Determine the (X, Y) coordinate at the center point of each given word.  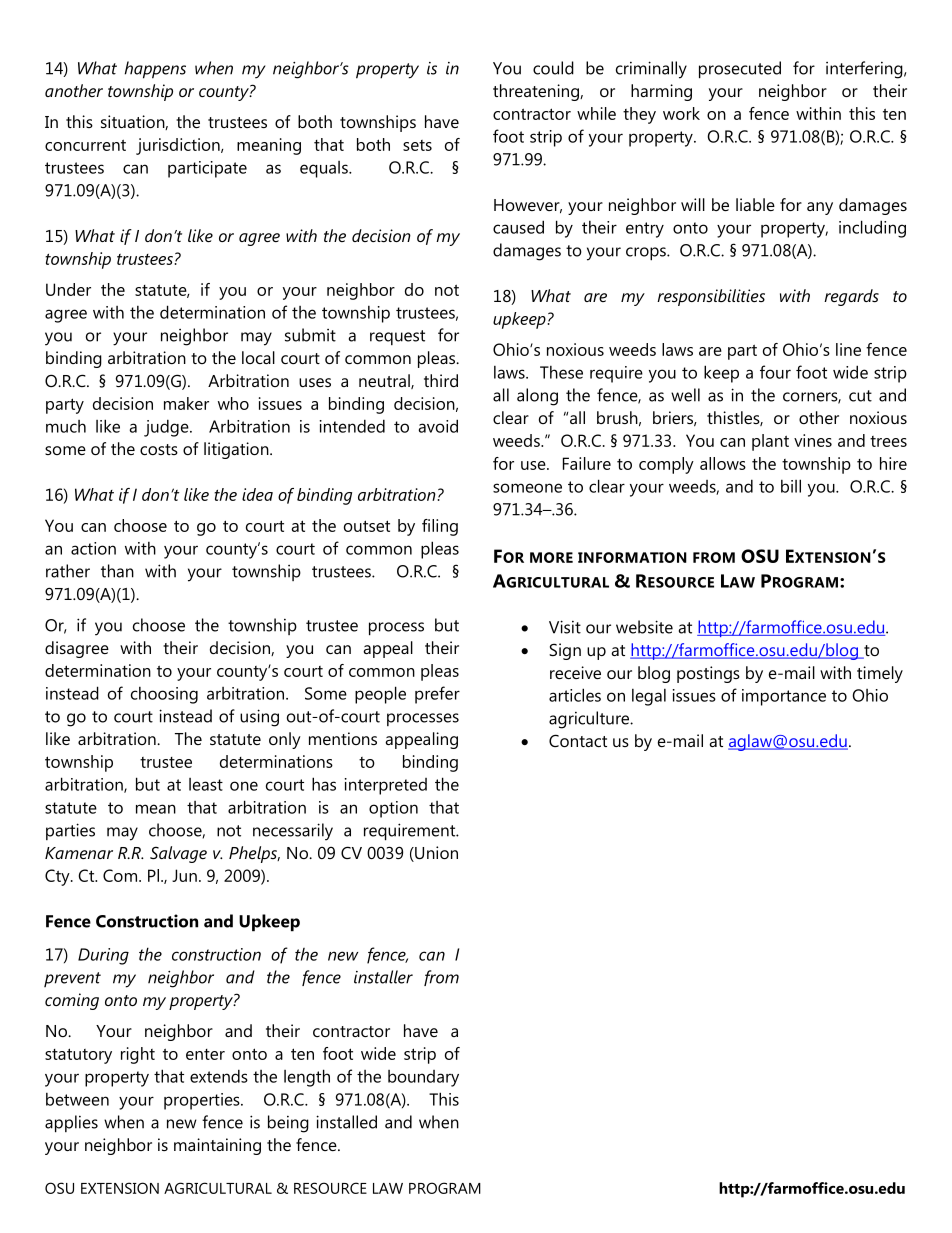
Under (68, 289)
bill (791, 486)
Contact (578, 740)
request (397, 337)
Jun (184, 875)
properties (203, 1101)
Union (435, 854)
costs (159, 449)
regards (851, 297)
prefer (437, 695)
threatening (537, 92)
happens (155, 70)
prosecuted (740, 70)
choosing (164, 695)
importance (784, 697)
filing (440, 527)
